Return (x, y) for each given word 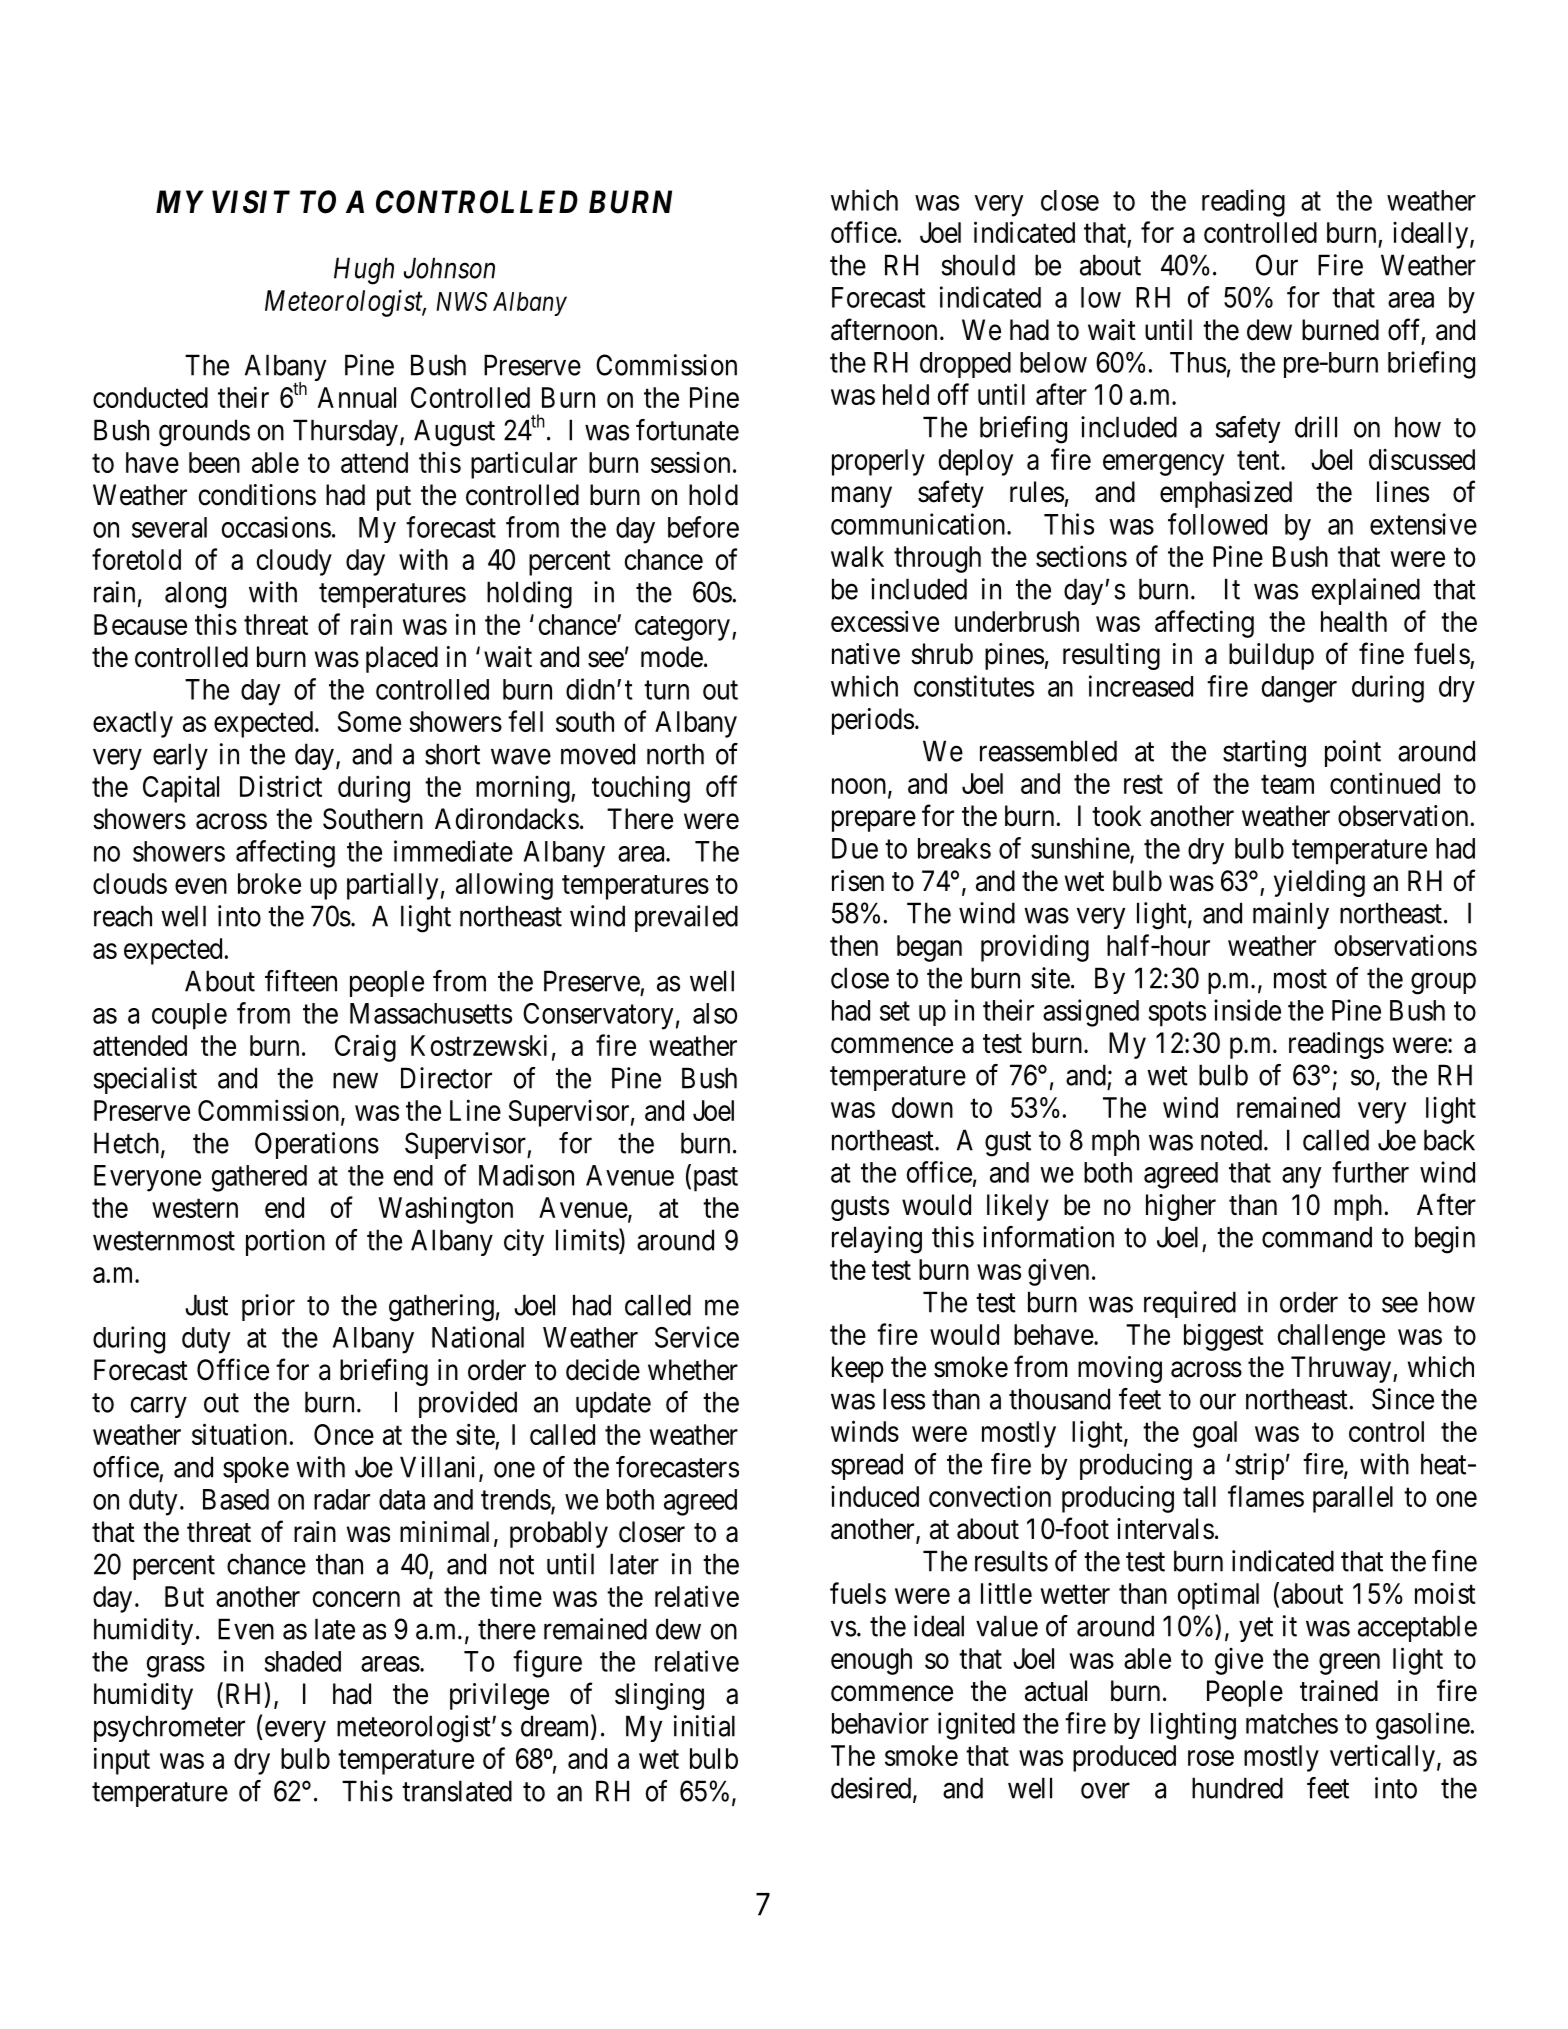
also (715, 1013)
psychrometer (169, 1728)
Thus (1198, 362)
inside (1247, 1010)
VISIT (251, 202)
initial (704, 1726)
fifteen (301, 981)
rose (1211, 1758)
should (978, 265)
